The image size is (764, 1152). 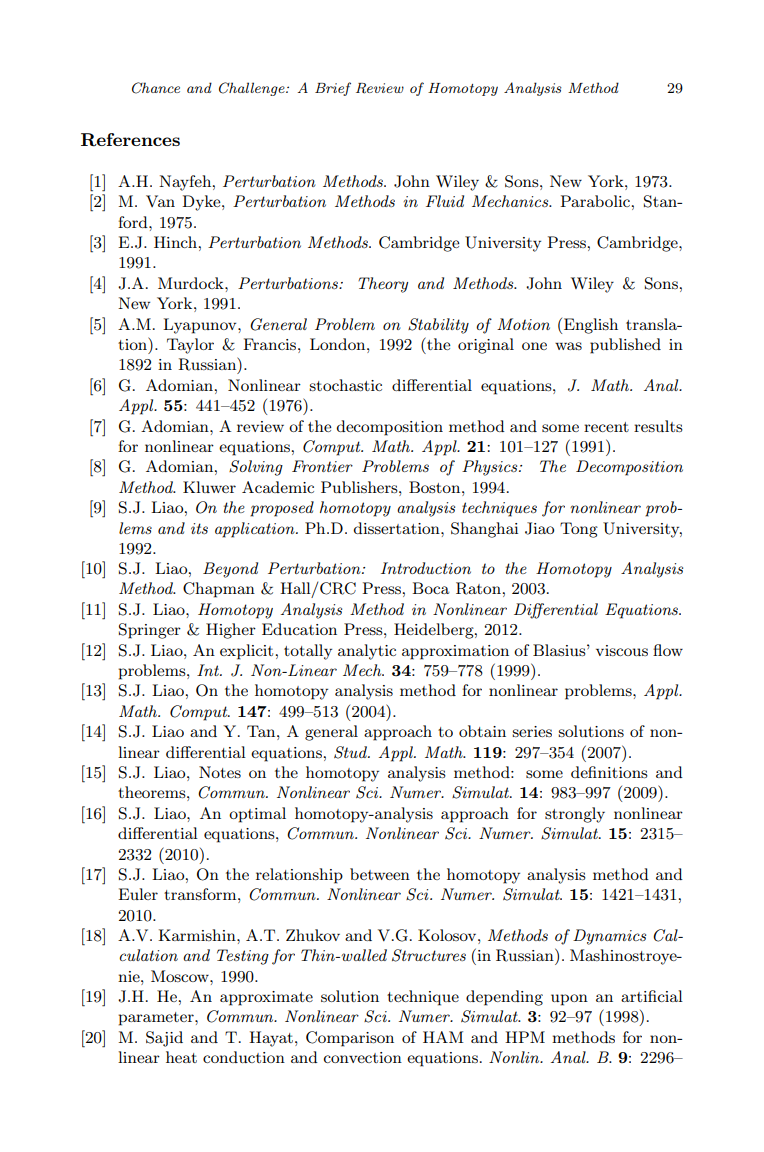 I want to click on recent, so click(x=606, y=427).
